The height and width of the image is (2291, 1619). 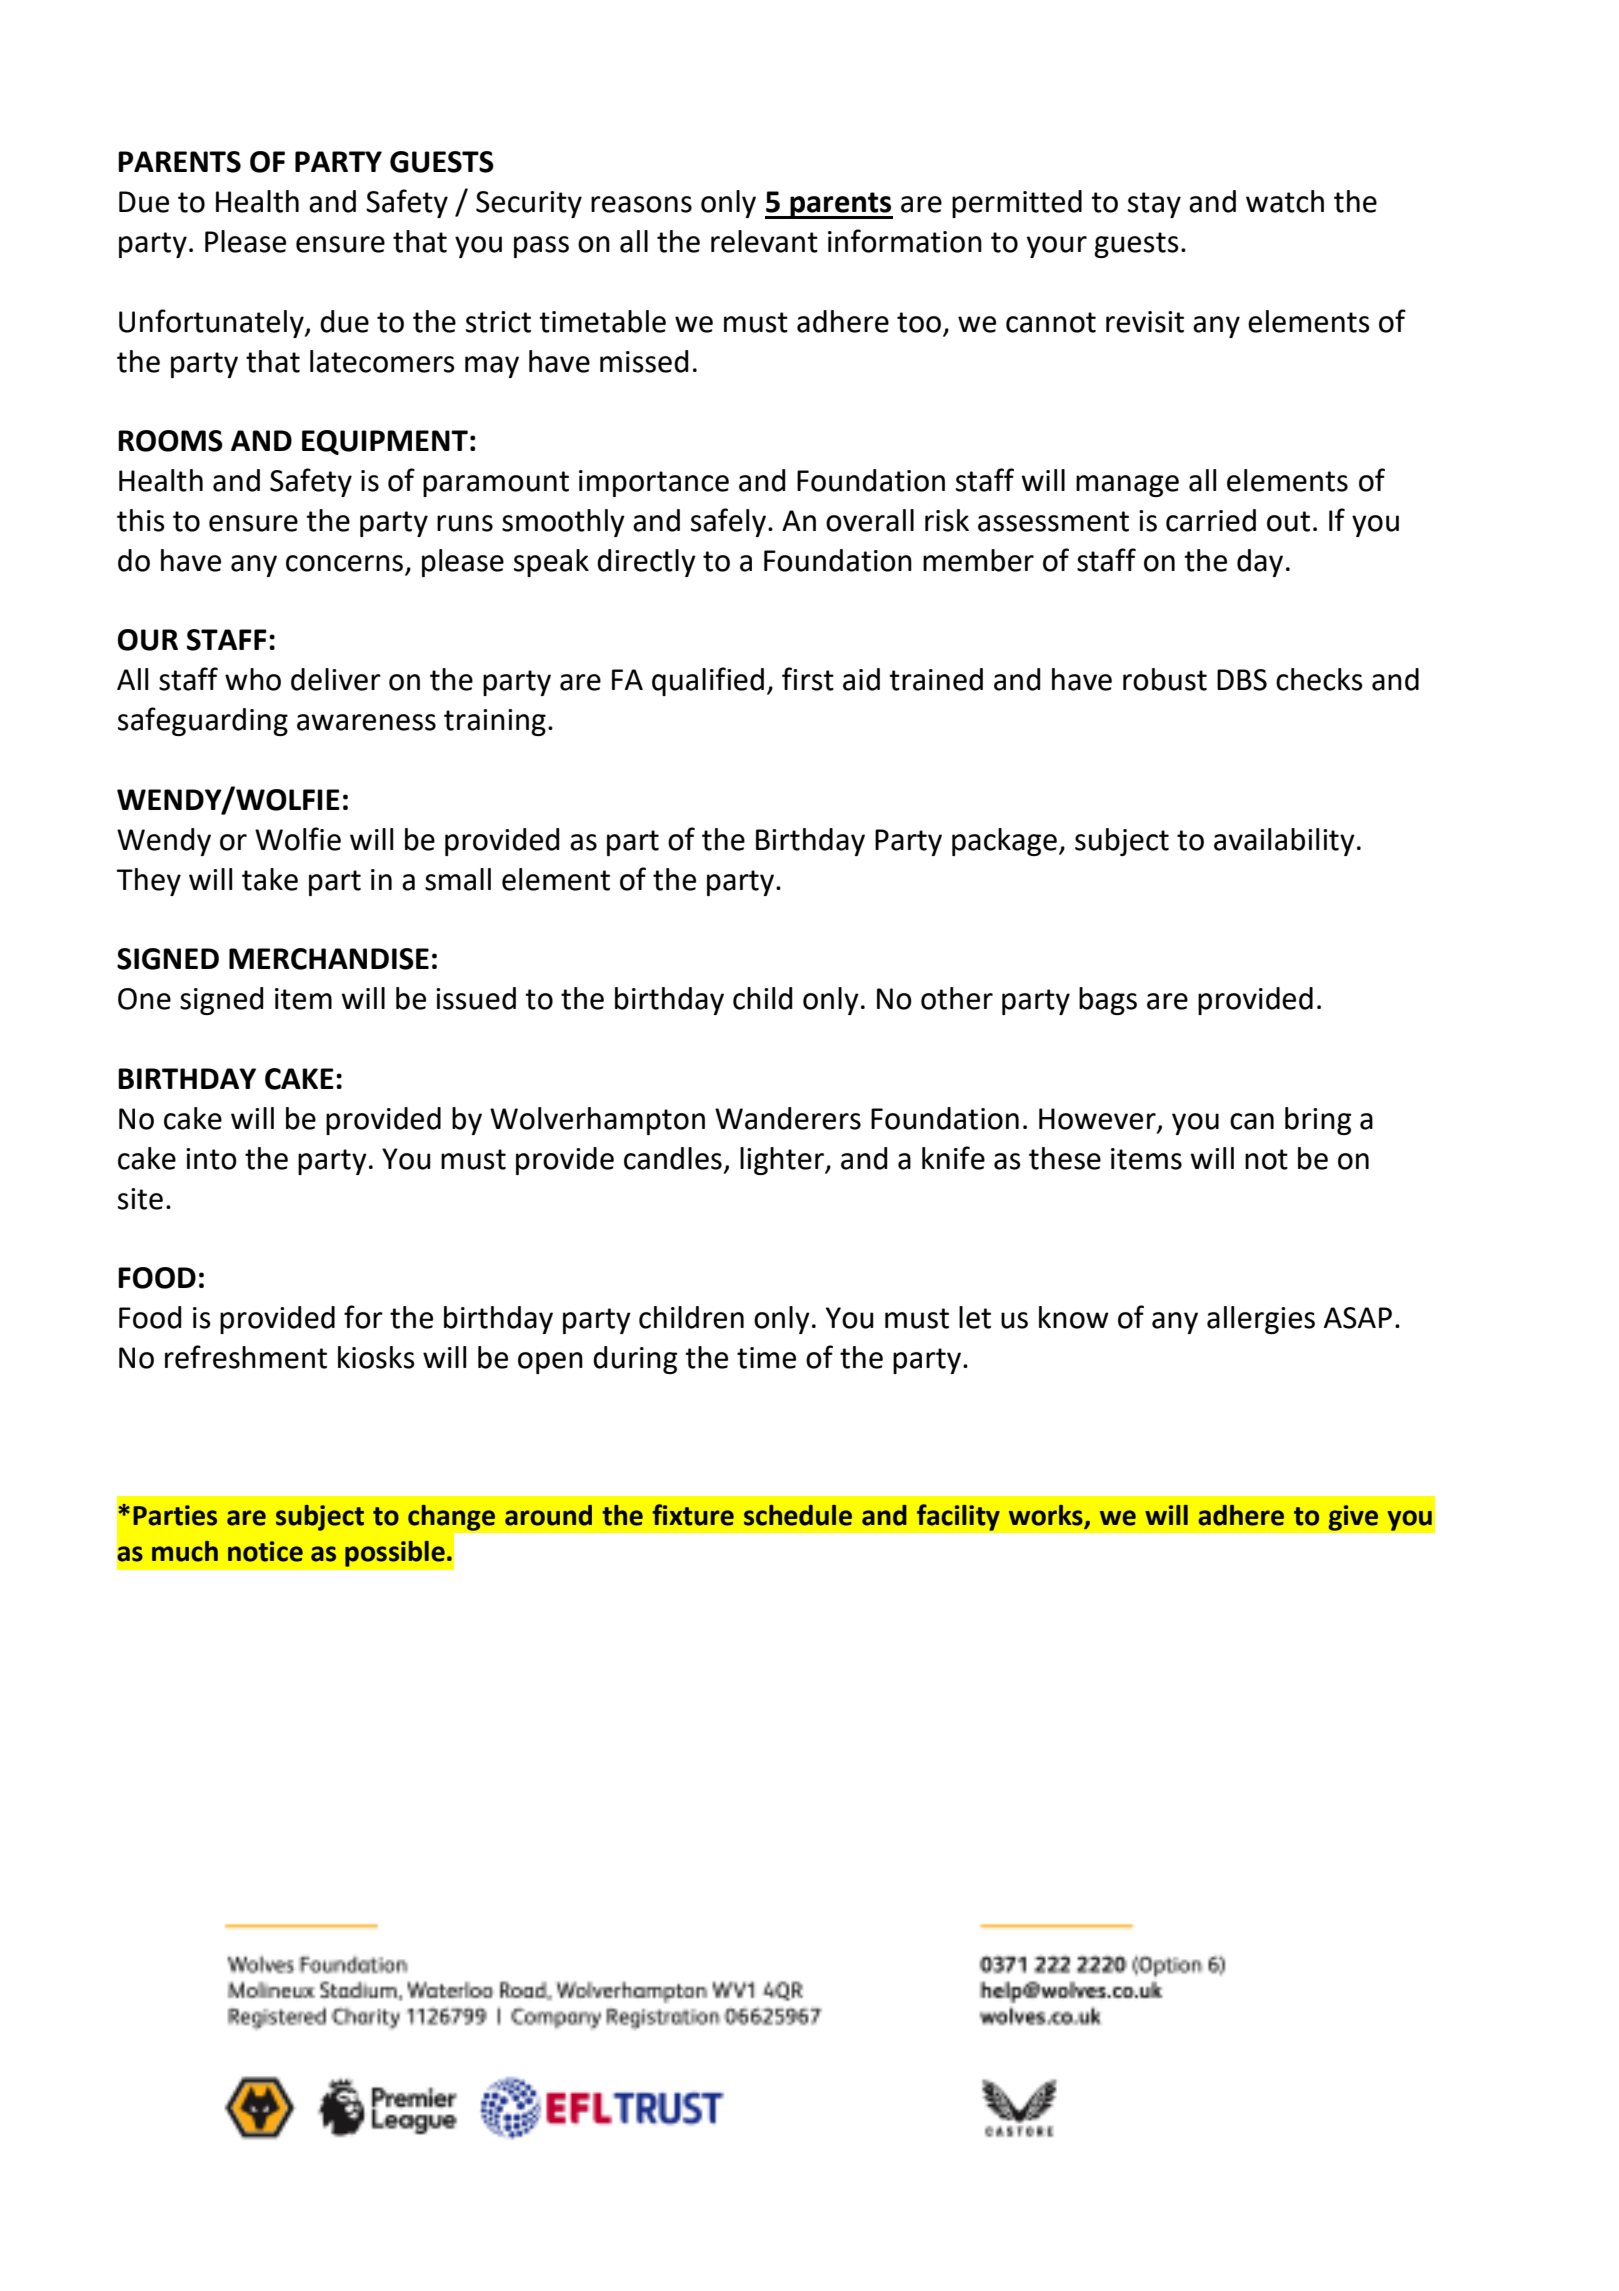 I want to click on stay, so click(x=1154, y=205).
